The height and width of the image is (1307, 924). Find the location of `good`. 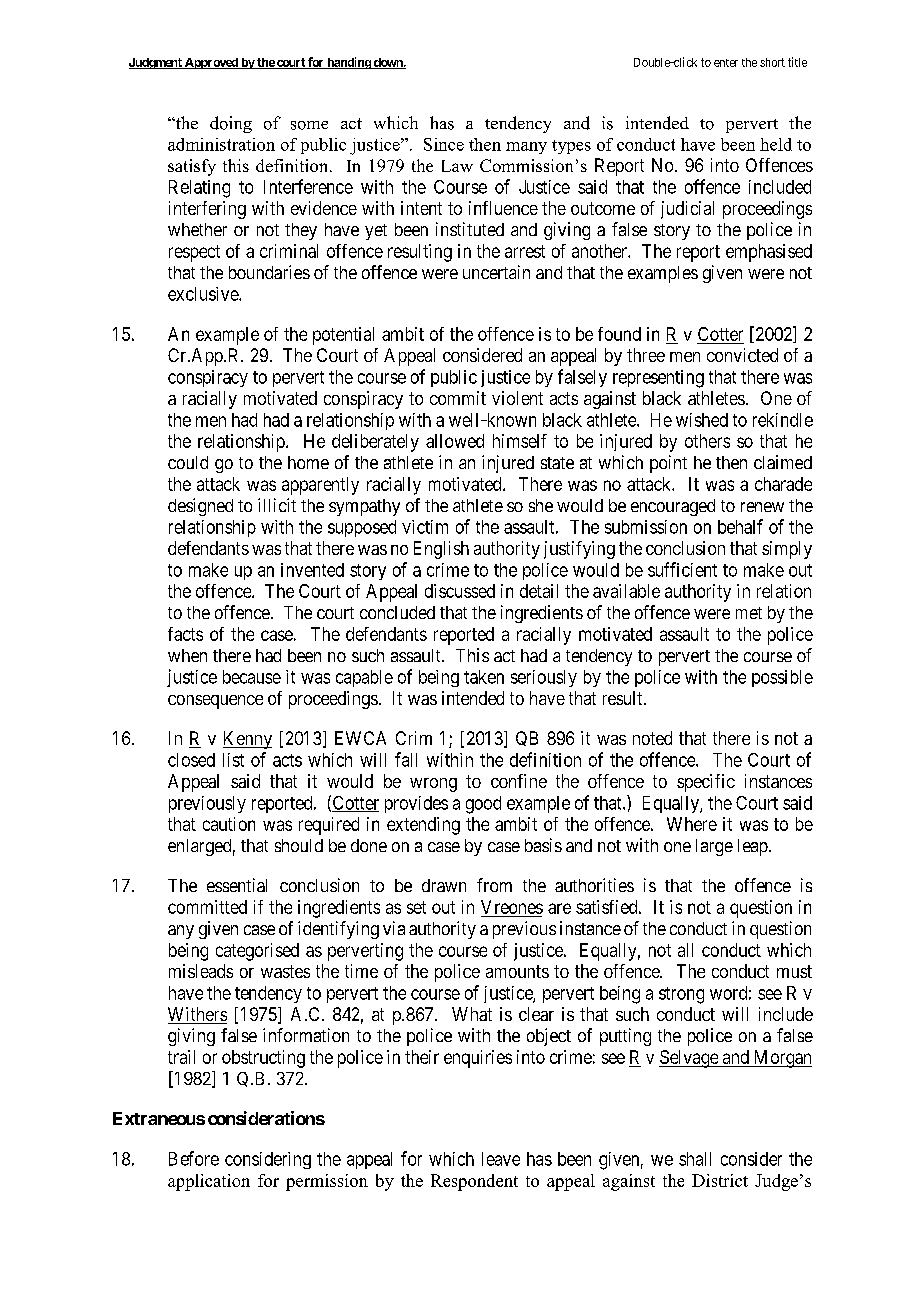

good is located at coordinates (483, 805).
